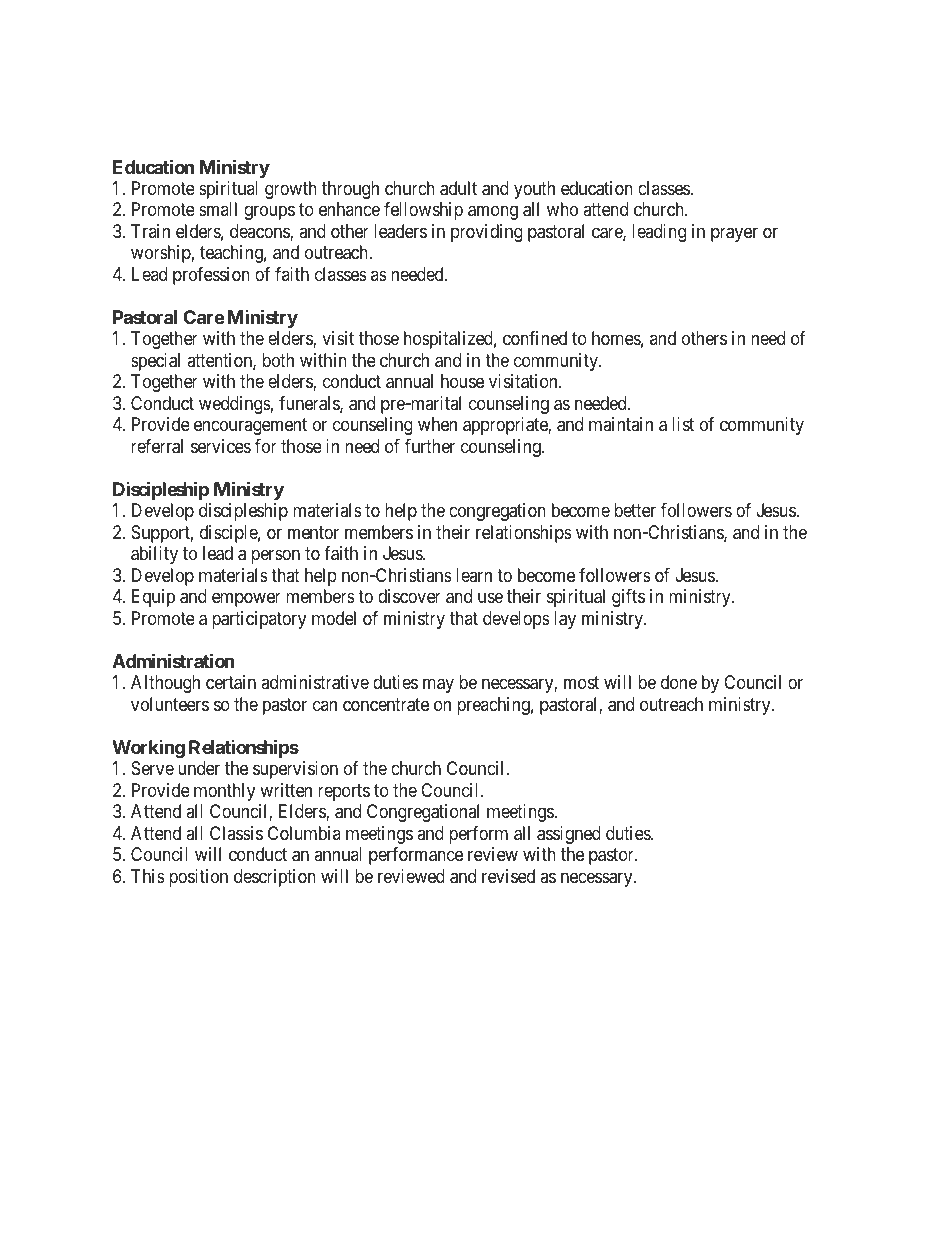  What do you see at coordinates (218, 209) in the image?
I see `small` at bounding box center [218, 209].
